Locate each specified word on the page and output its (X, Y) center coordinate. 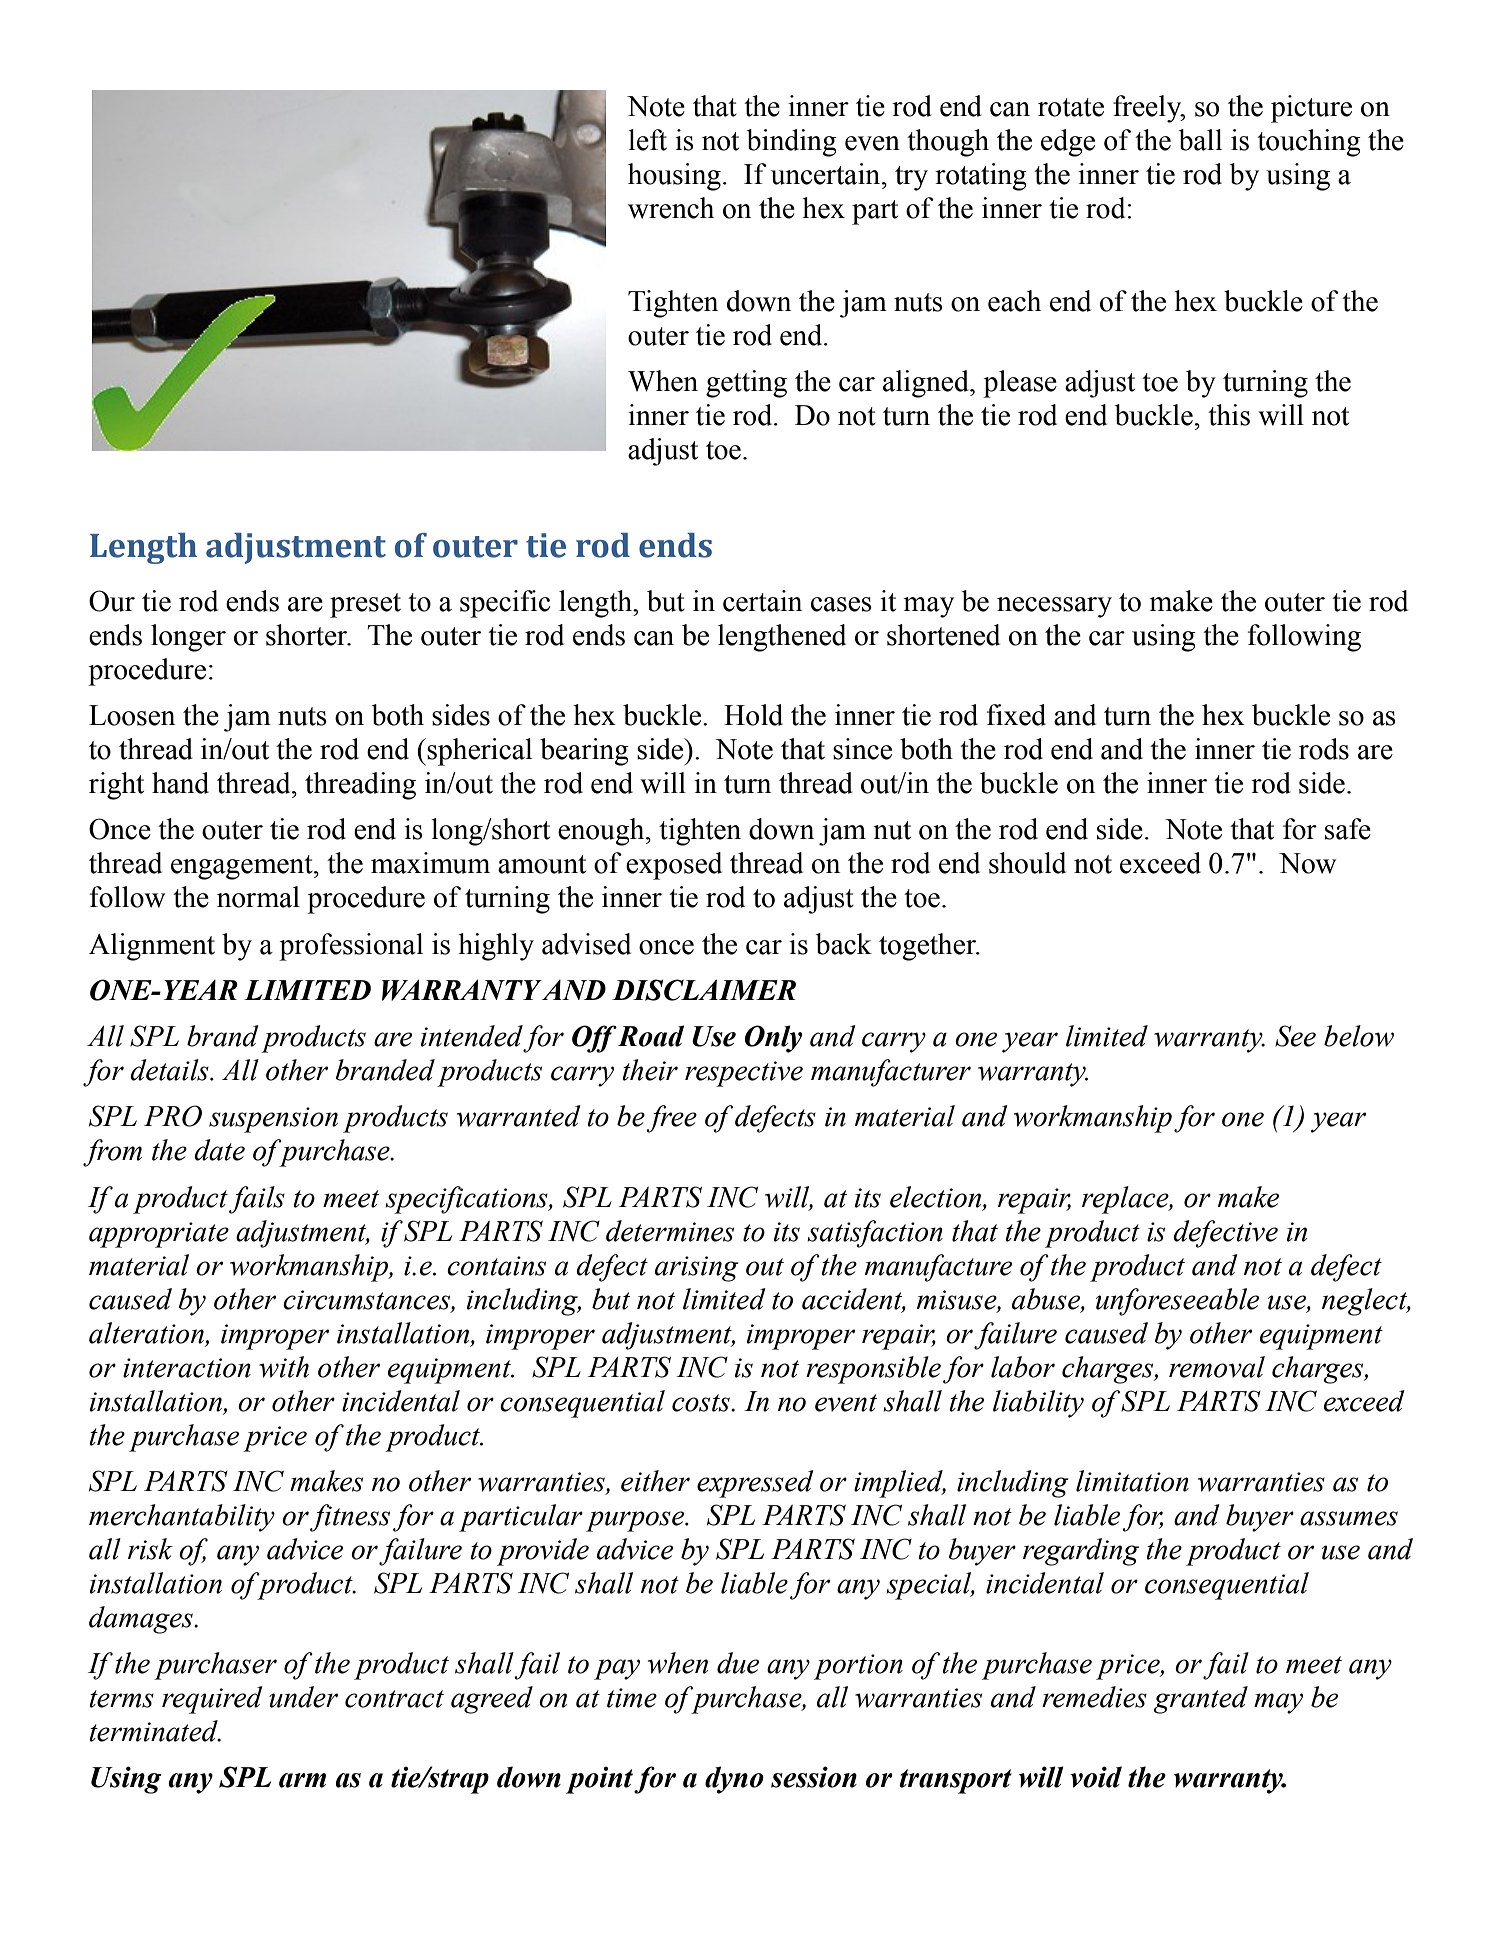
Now (1307, 863)
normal (258, 897)
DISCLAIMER (704, 990)
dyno (734, 1780)
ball (1200, 140)
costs (702, 1403)
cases (841, 604)
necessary (1054, 607)
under (303, 1697)
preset (365, 605)
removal (1217, 1367)
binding (791, 143)
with (284, 1367)
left (647, 140)
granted (1200, 1700)
